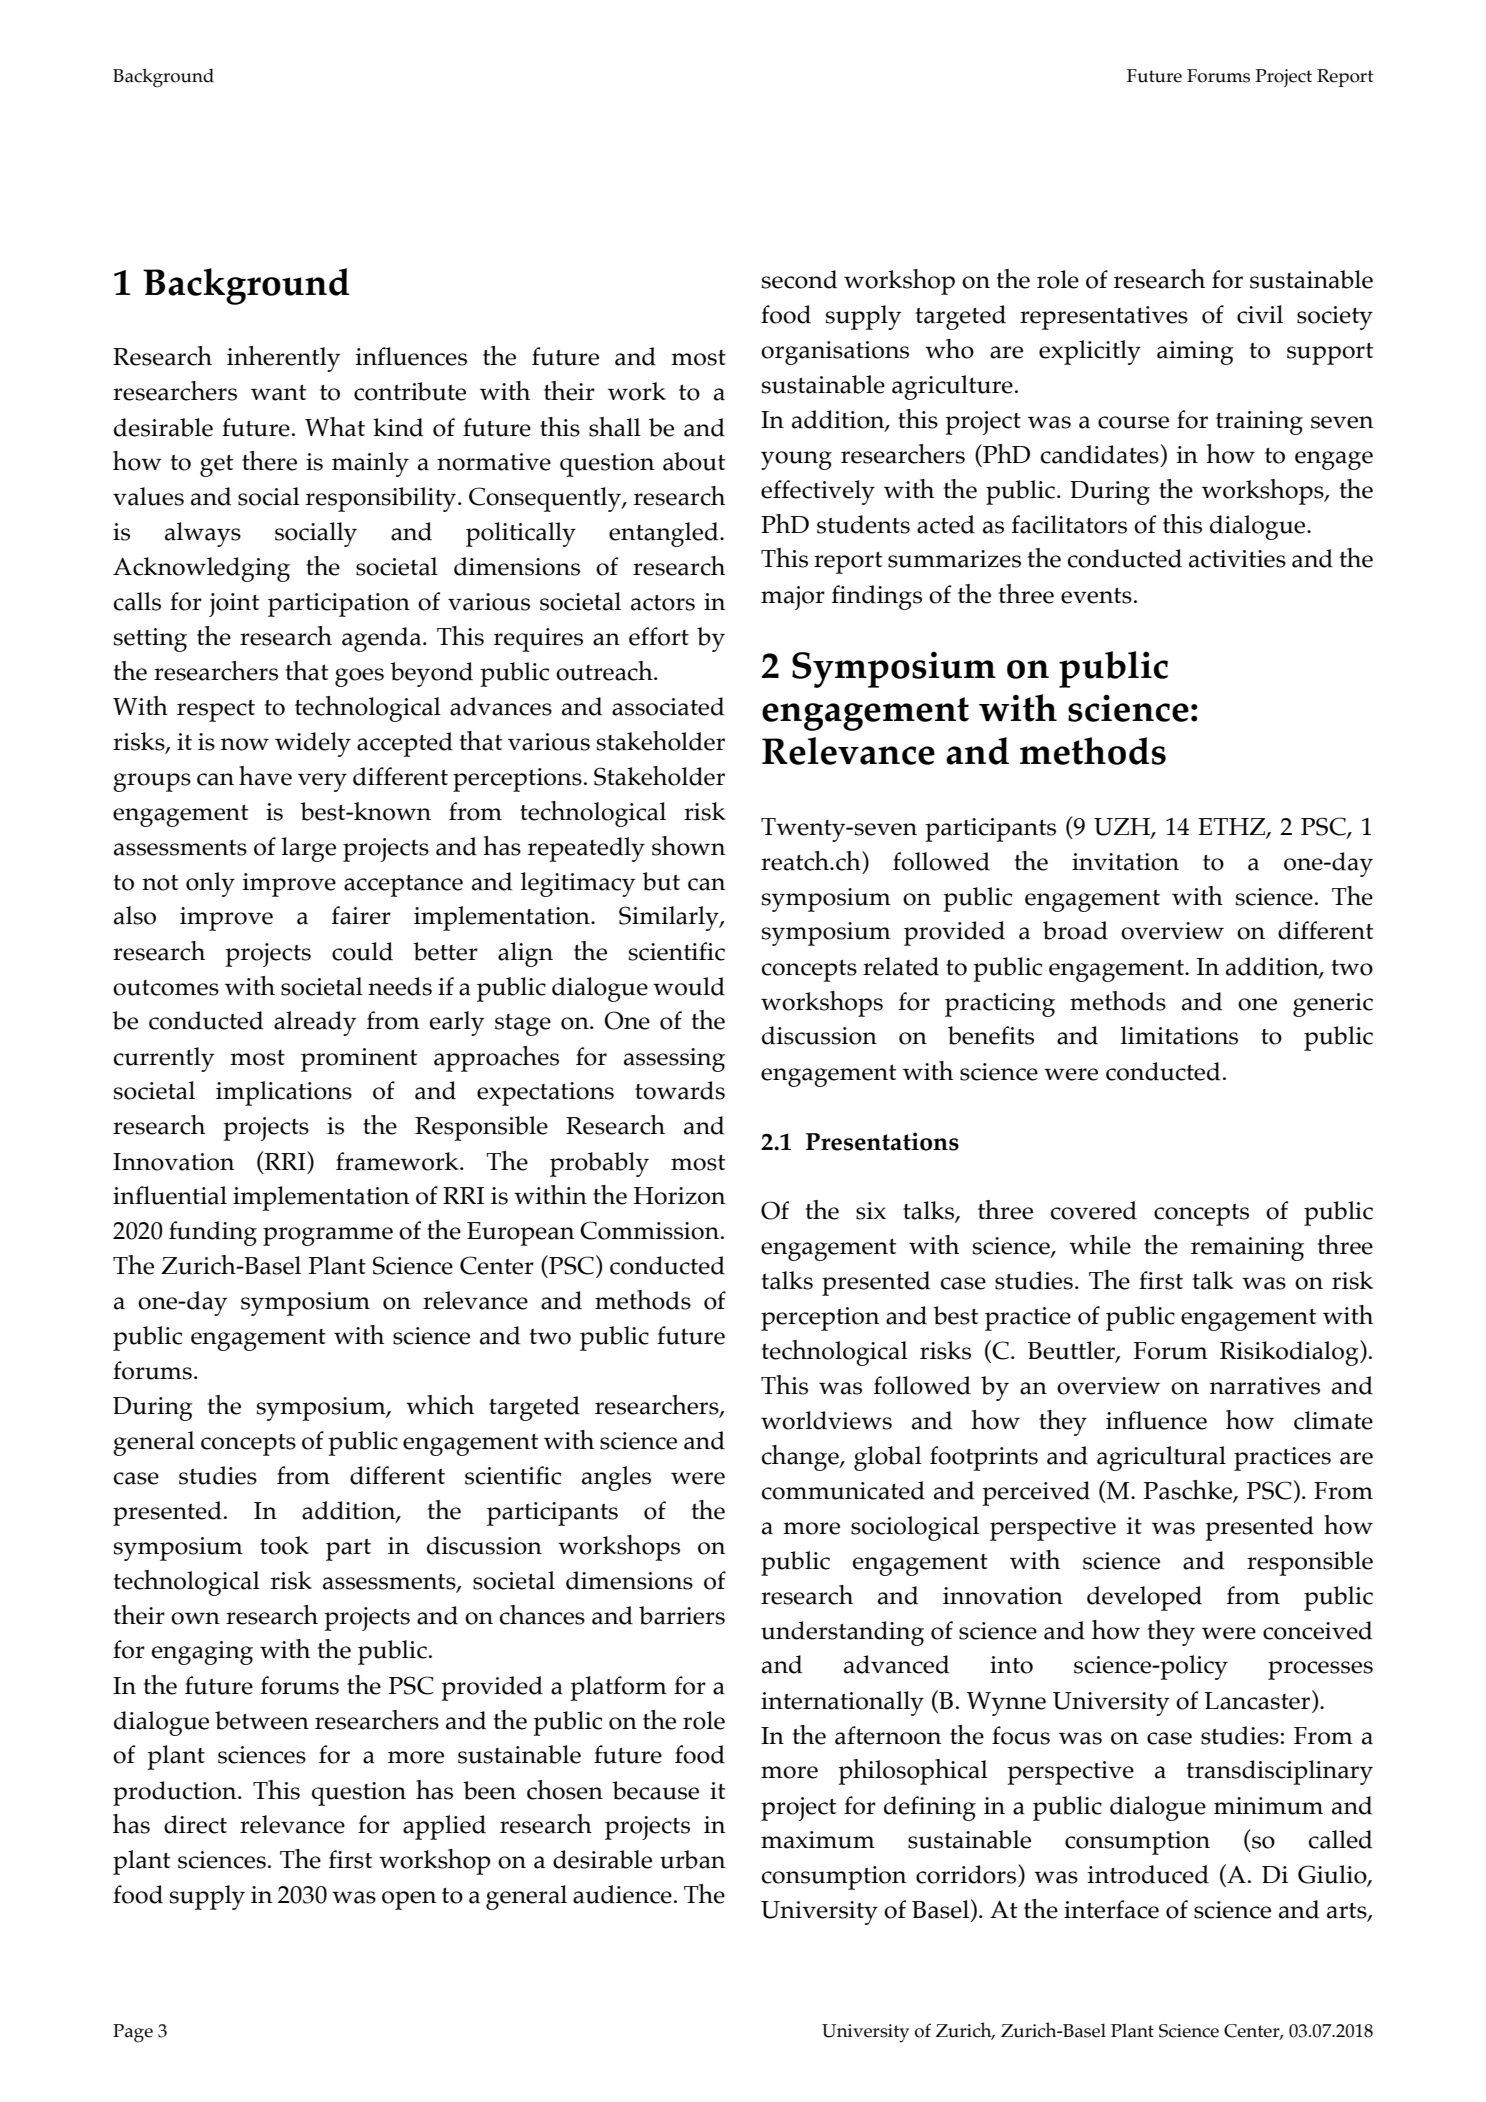  What do you see at coordinates (680, 1090) in the document?
I see `towards` at bounding box center [680, 1090].
